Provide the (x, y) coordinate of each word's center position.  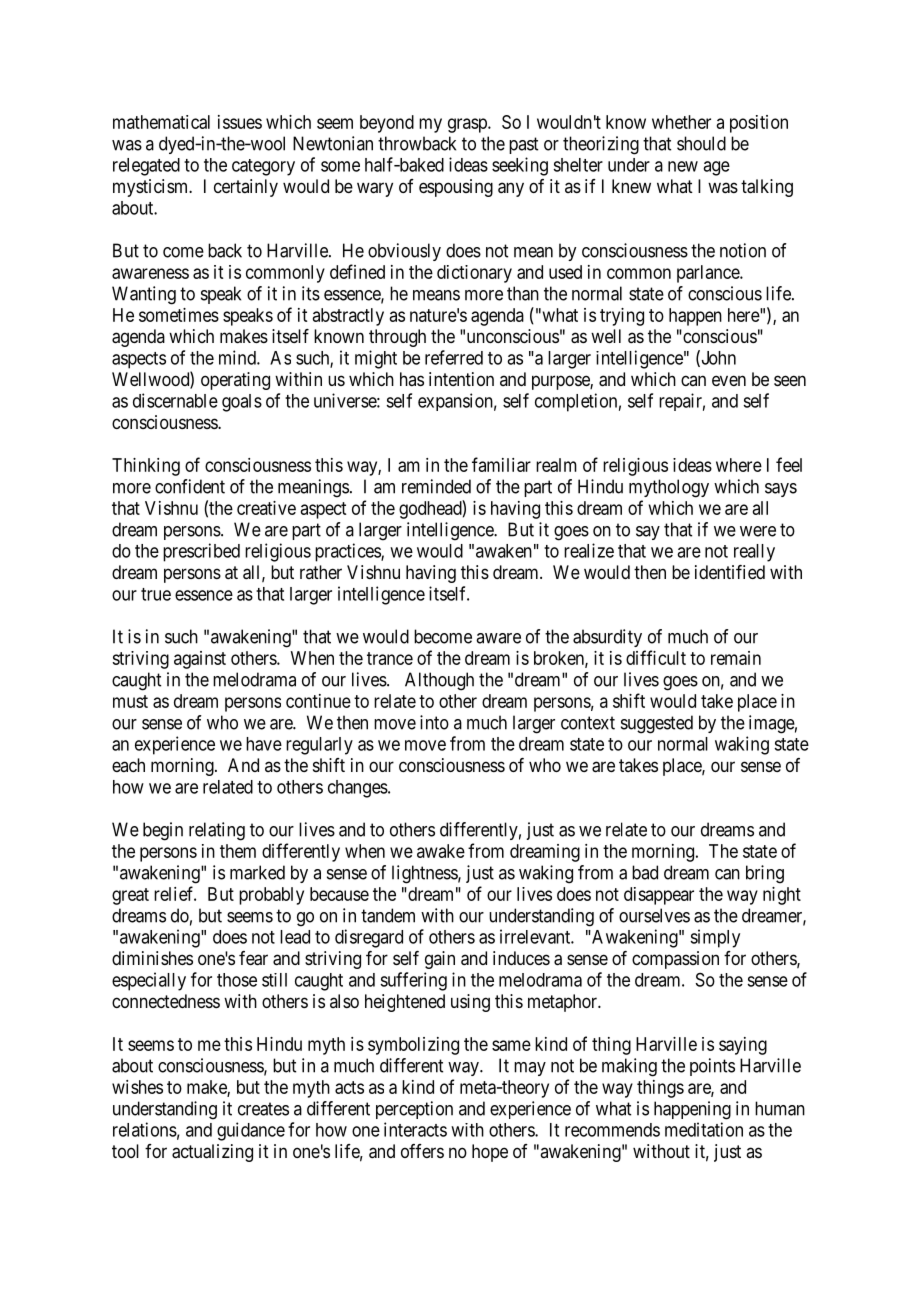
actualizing (212, 1153)
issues (240, 122)
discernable (175, 400)
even (729, 380)
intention (461, 379)
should (701, 143)
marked (257, 872)
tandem (388, 915)
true (156, 594)
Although (439, 681)
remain (736, 658)
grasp (468, 125)
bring (765, 874)
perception (414, 1110)
